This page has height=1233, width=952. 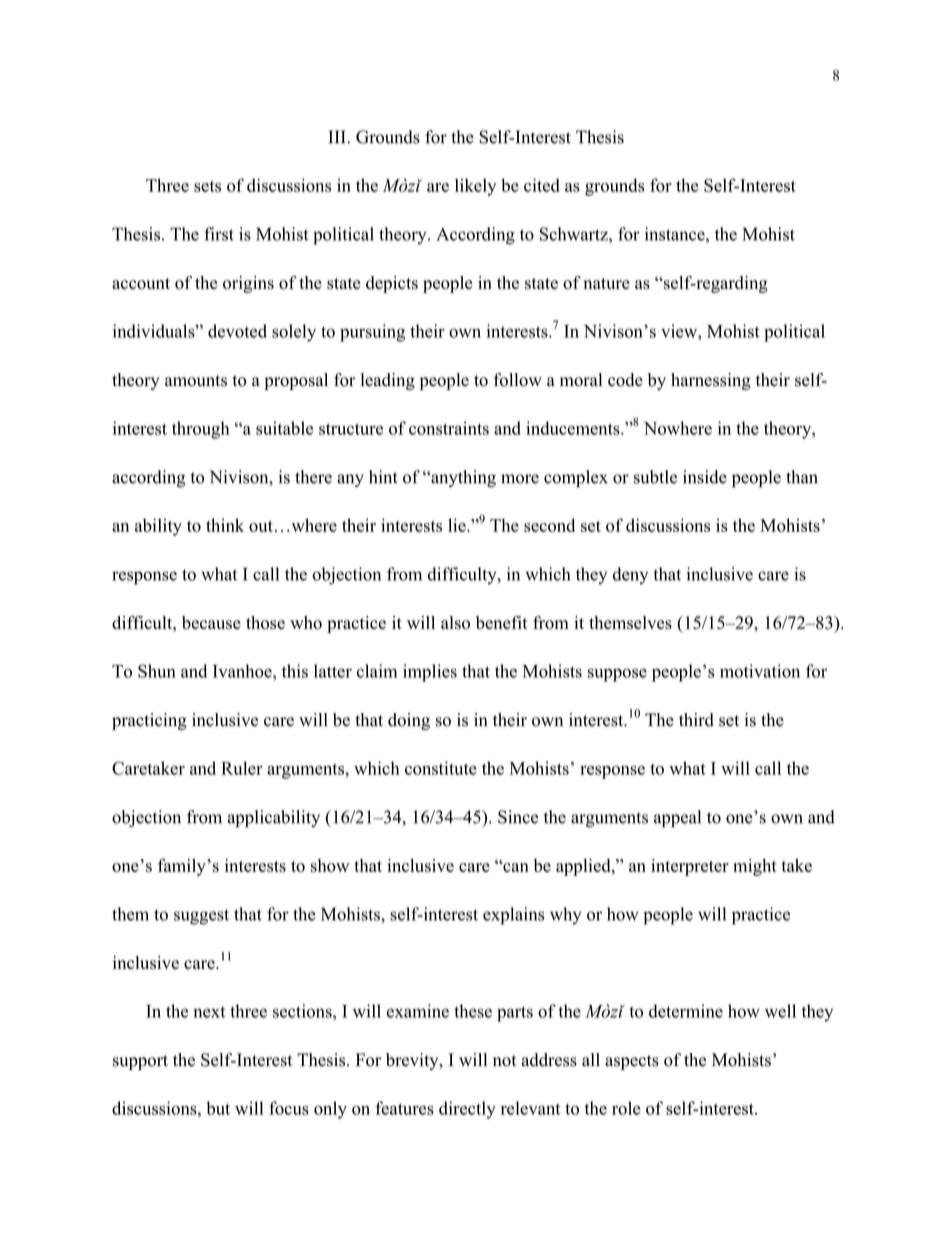 I want to click on think, so click(x=225, y=525).
